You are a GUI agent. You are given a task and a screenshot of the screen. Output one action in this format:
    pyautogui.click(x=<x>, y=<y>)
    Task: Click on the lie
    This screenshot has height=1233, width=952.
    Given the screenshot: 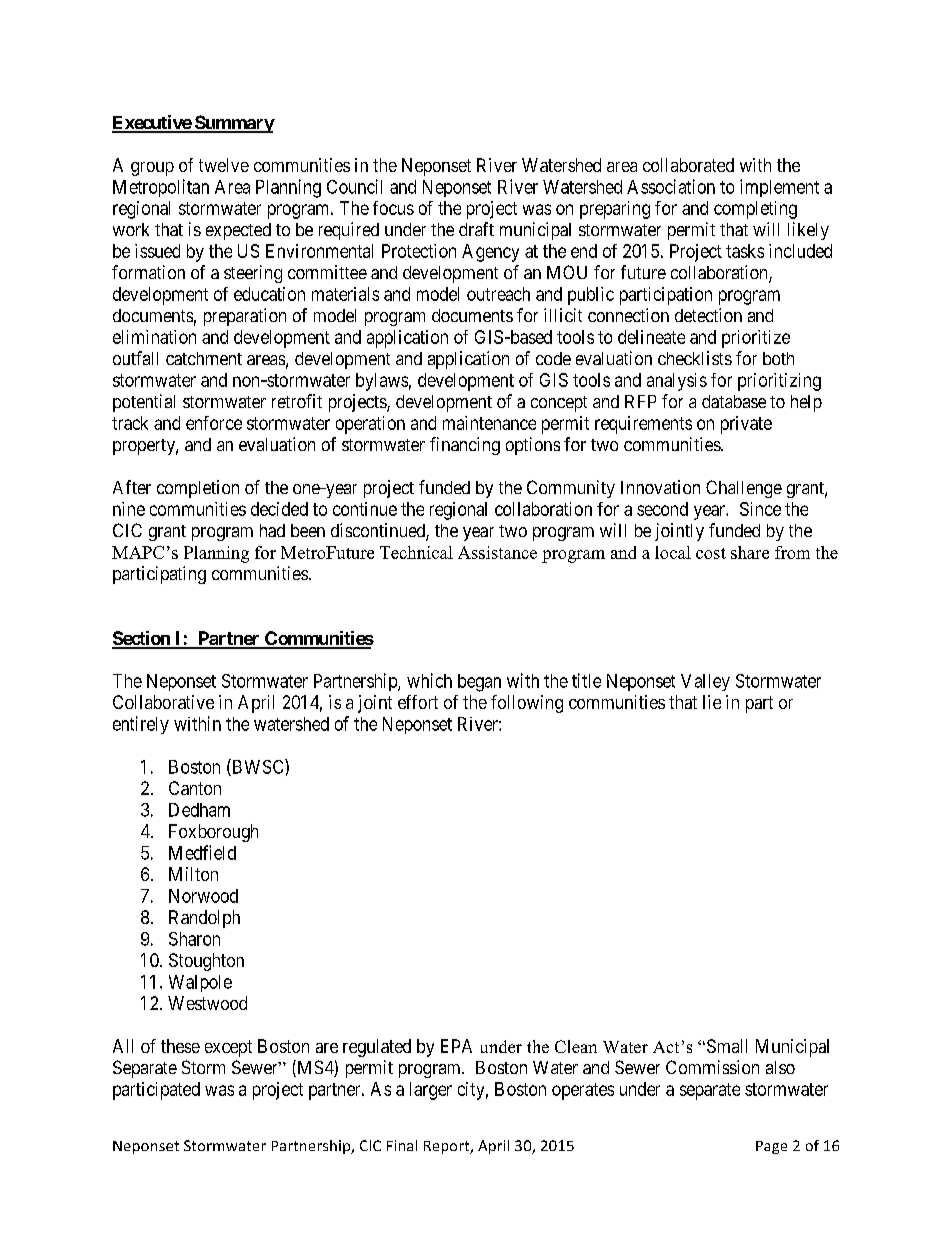 What is the action you would take?
    pyautogui.click(x=712, y=702)
